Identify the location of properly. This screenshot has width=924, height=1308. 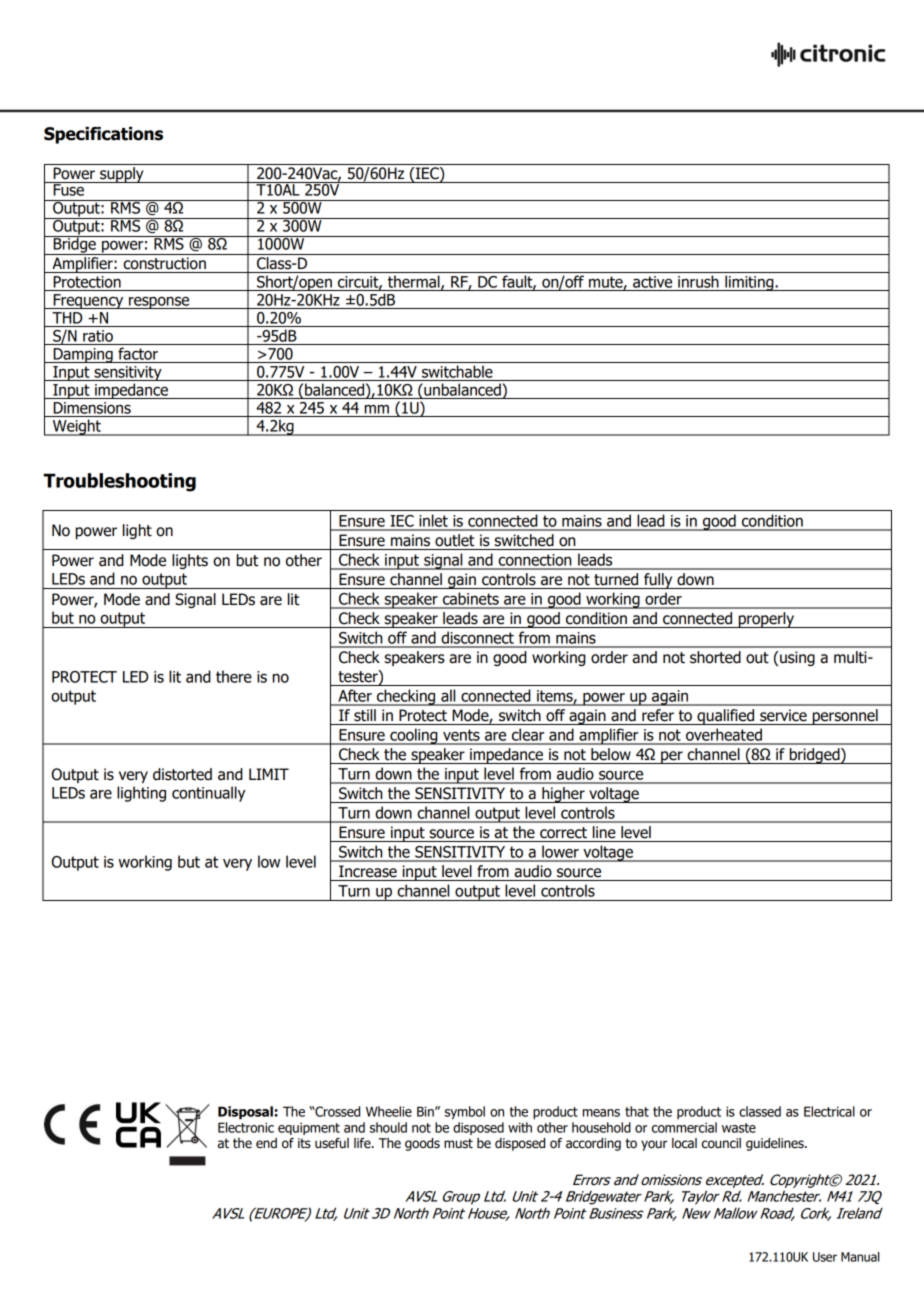
(766, 620).
